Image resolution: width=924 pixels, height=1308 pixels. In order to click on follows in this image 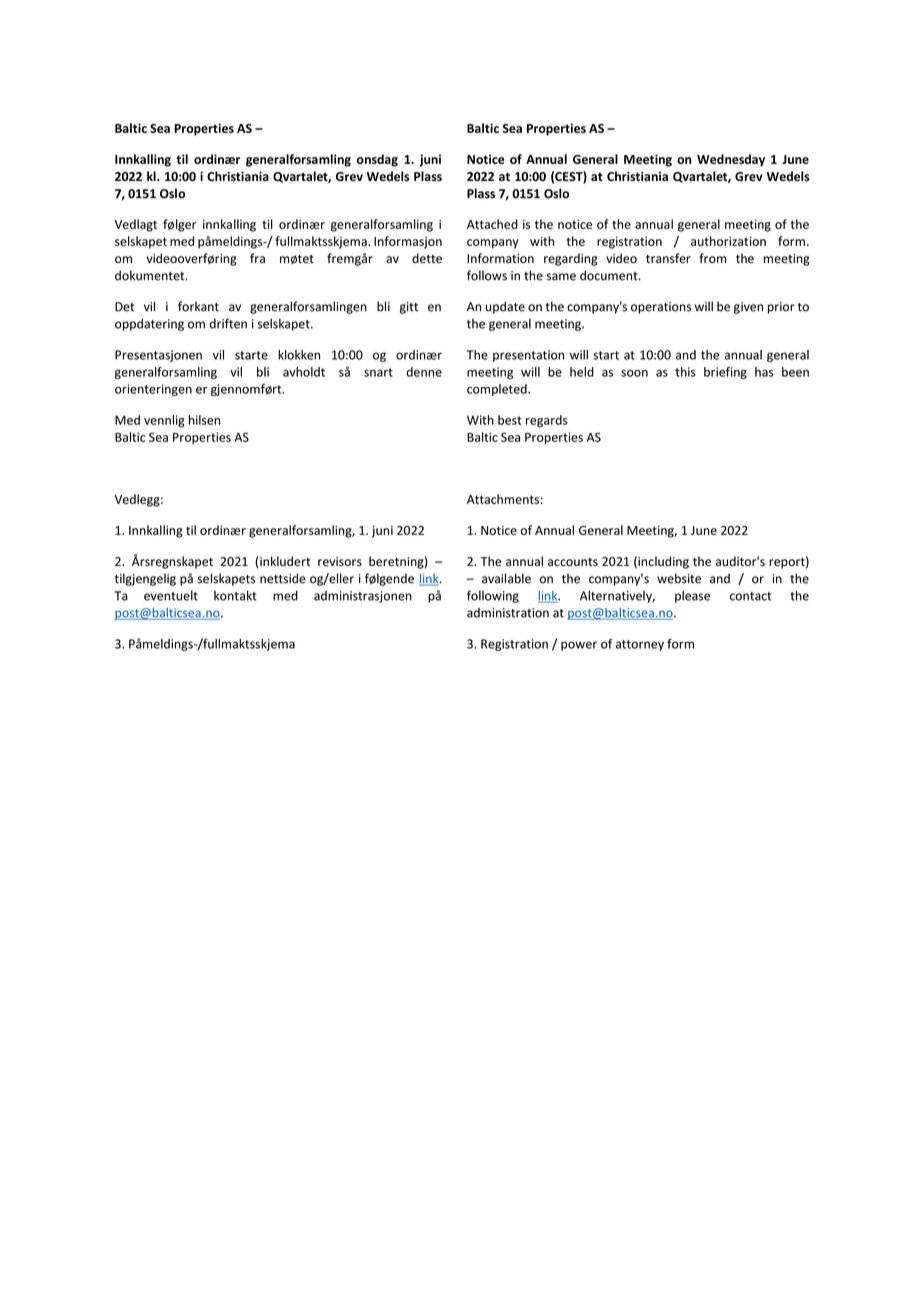, I will do `click(487, 275)`.
